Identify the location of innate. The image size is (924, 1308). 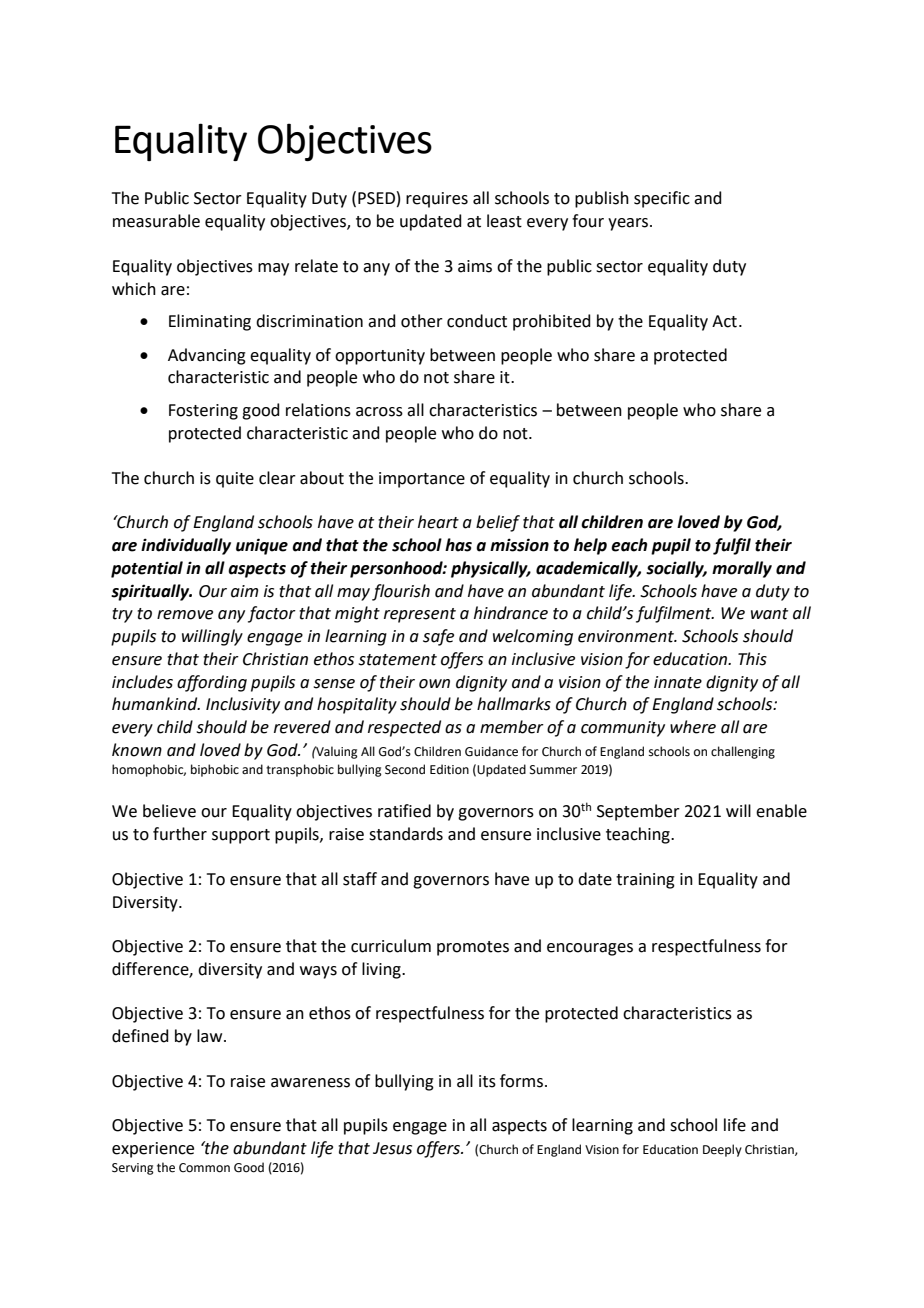
(678, 682).
